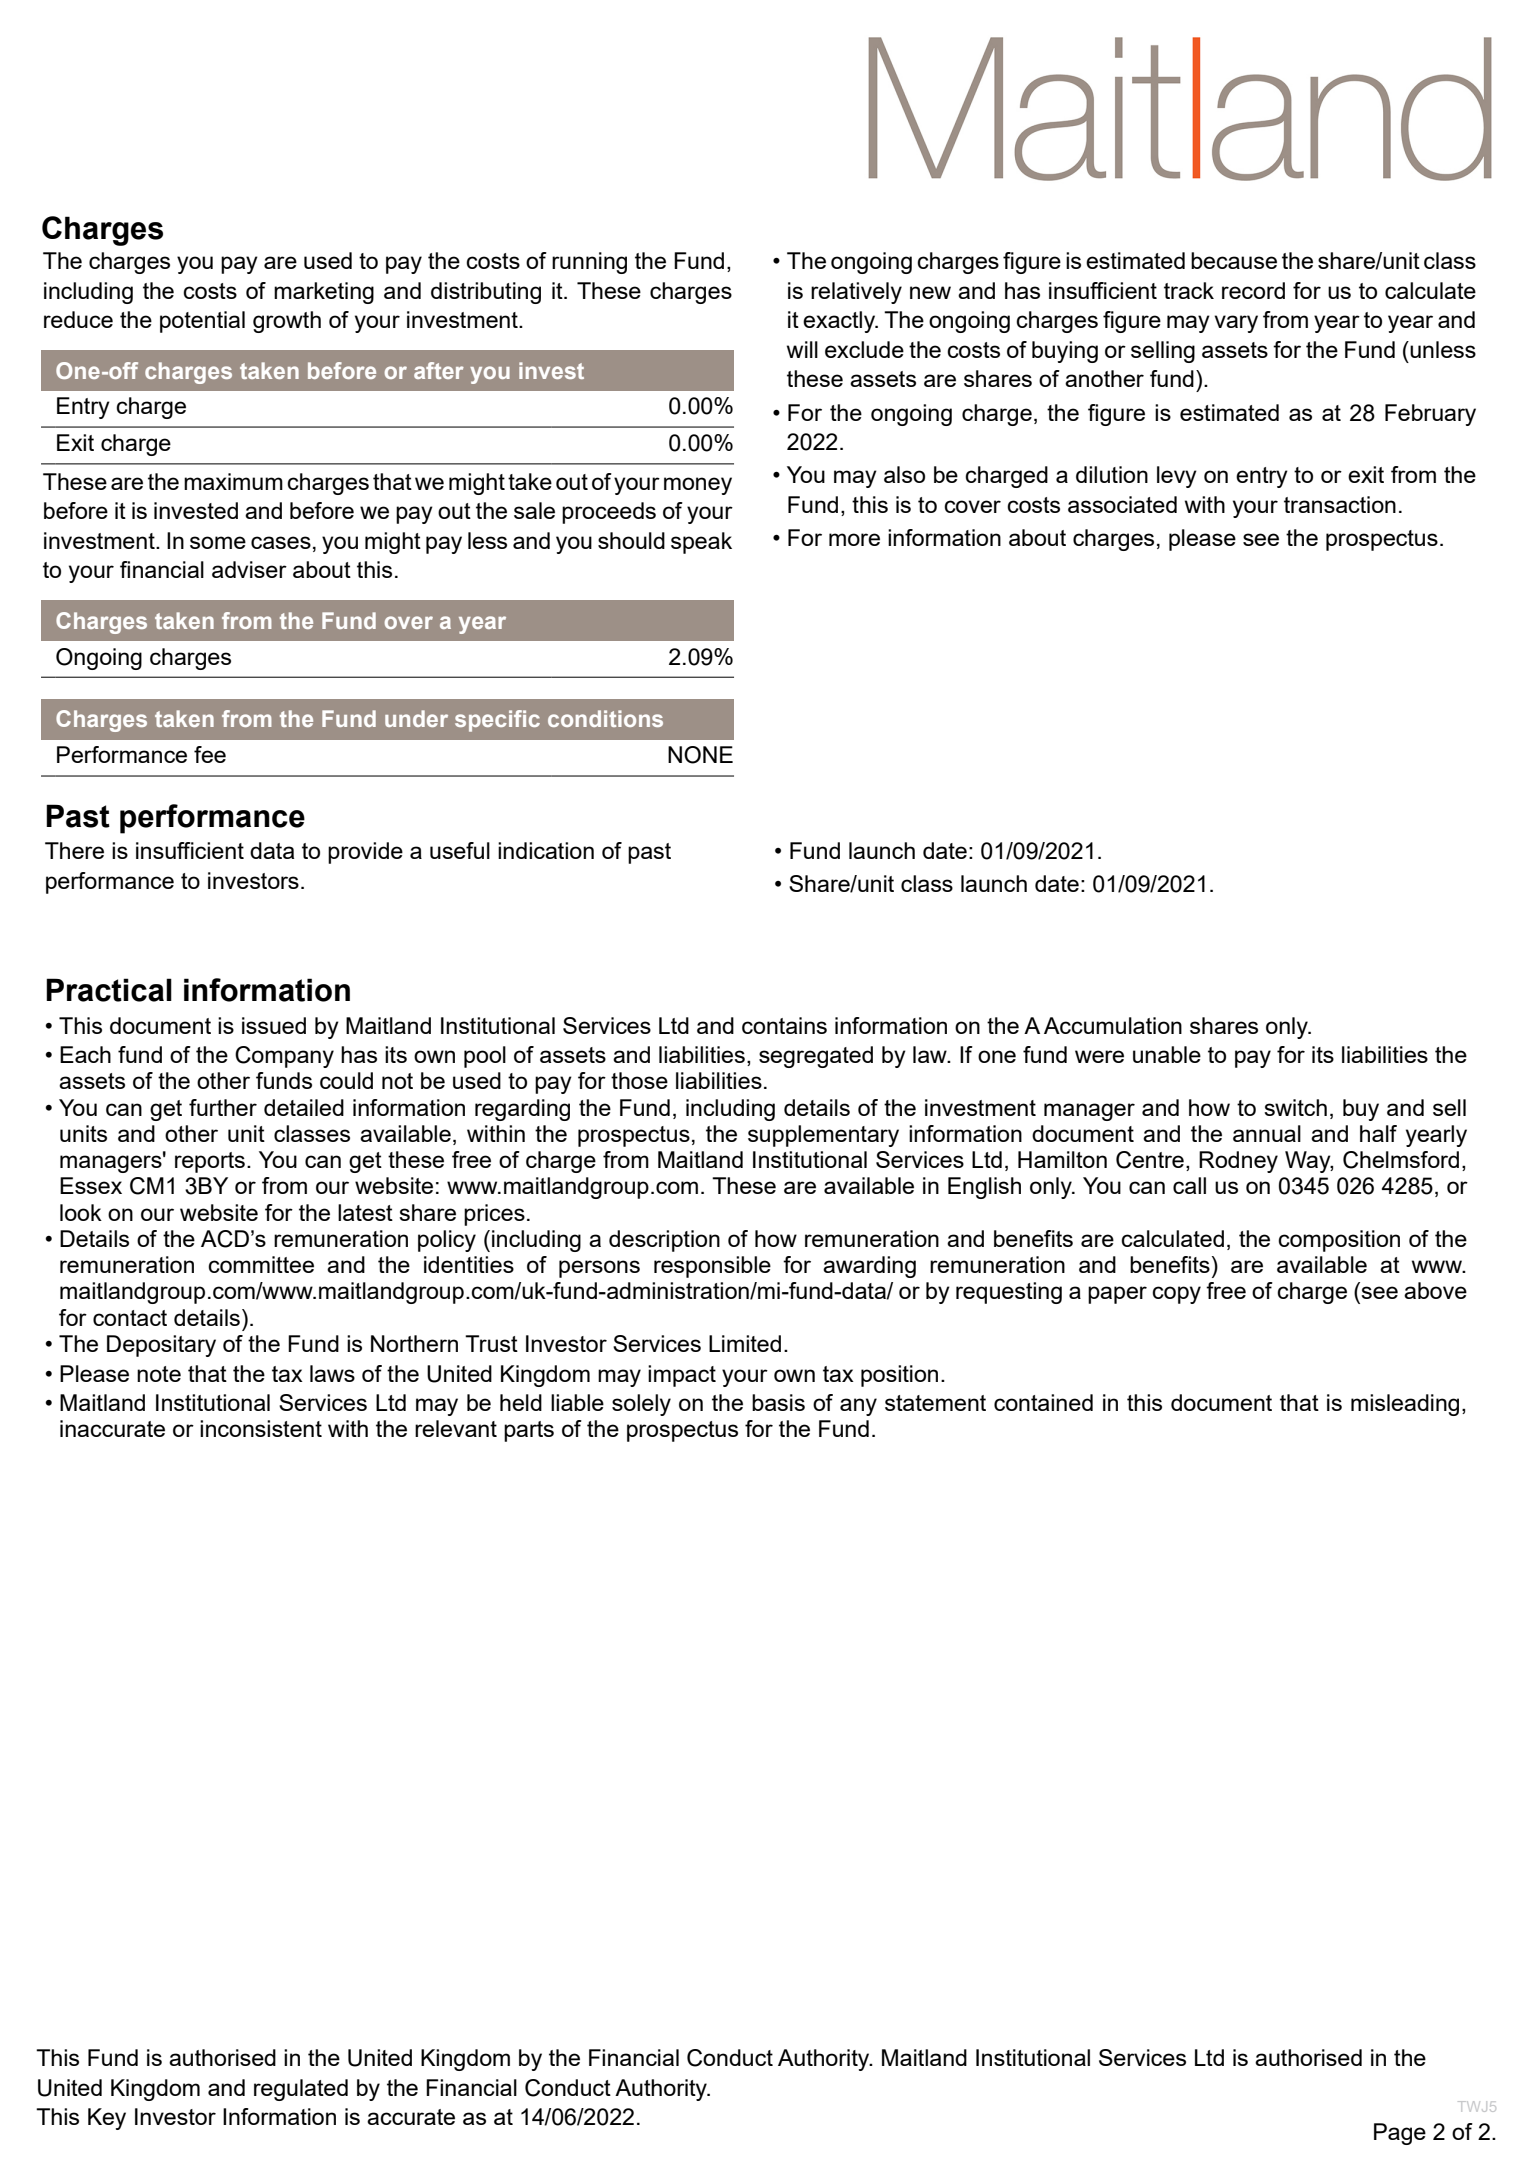 This image has width=1532, height=2166. I want to click on potential, so click(202, 322).
